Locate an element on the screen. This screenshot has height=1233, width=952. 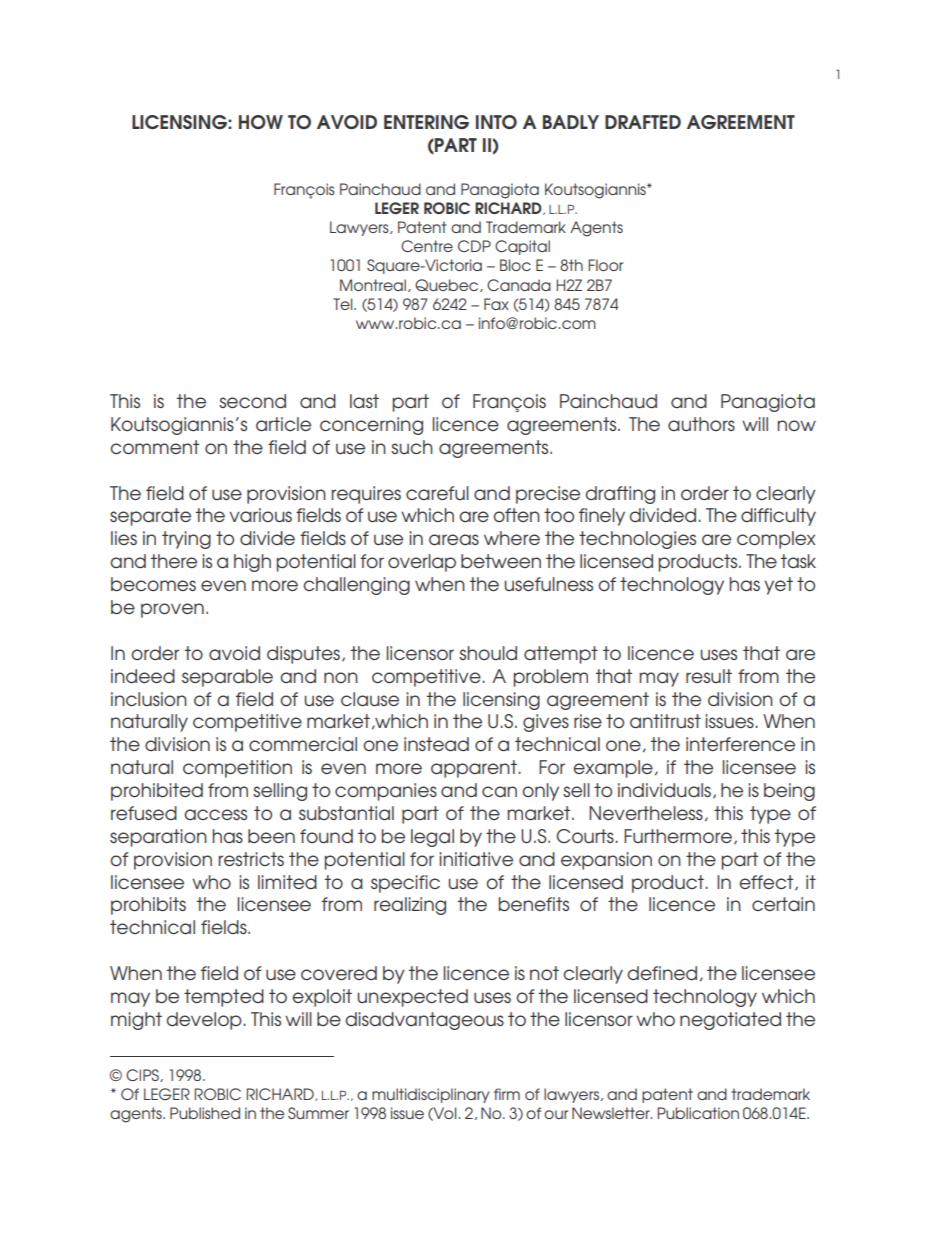
effect is located at coordinates (767, 882).
